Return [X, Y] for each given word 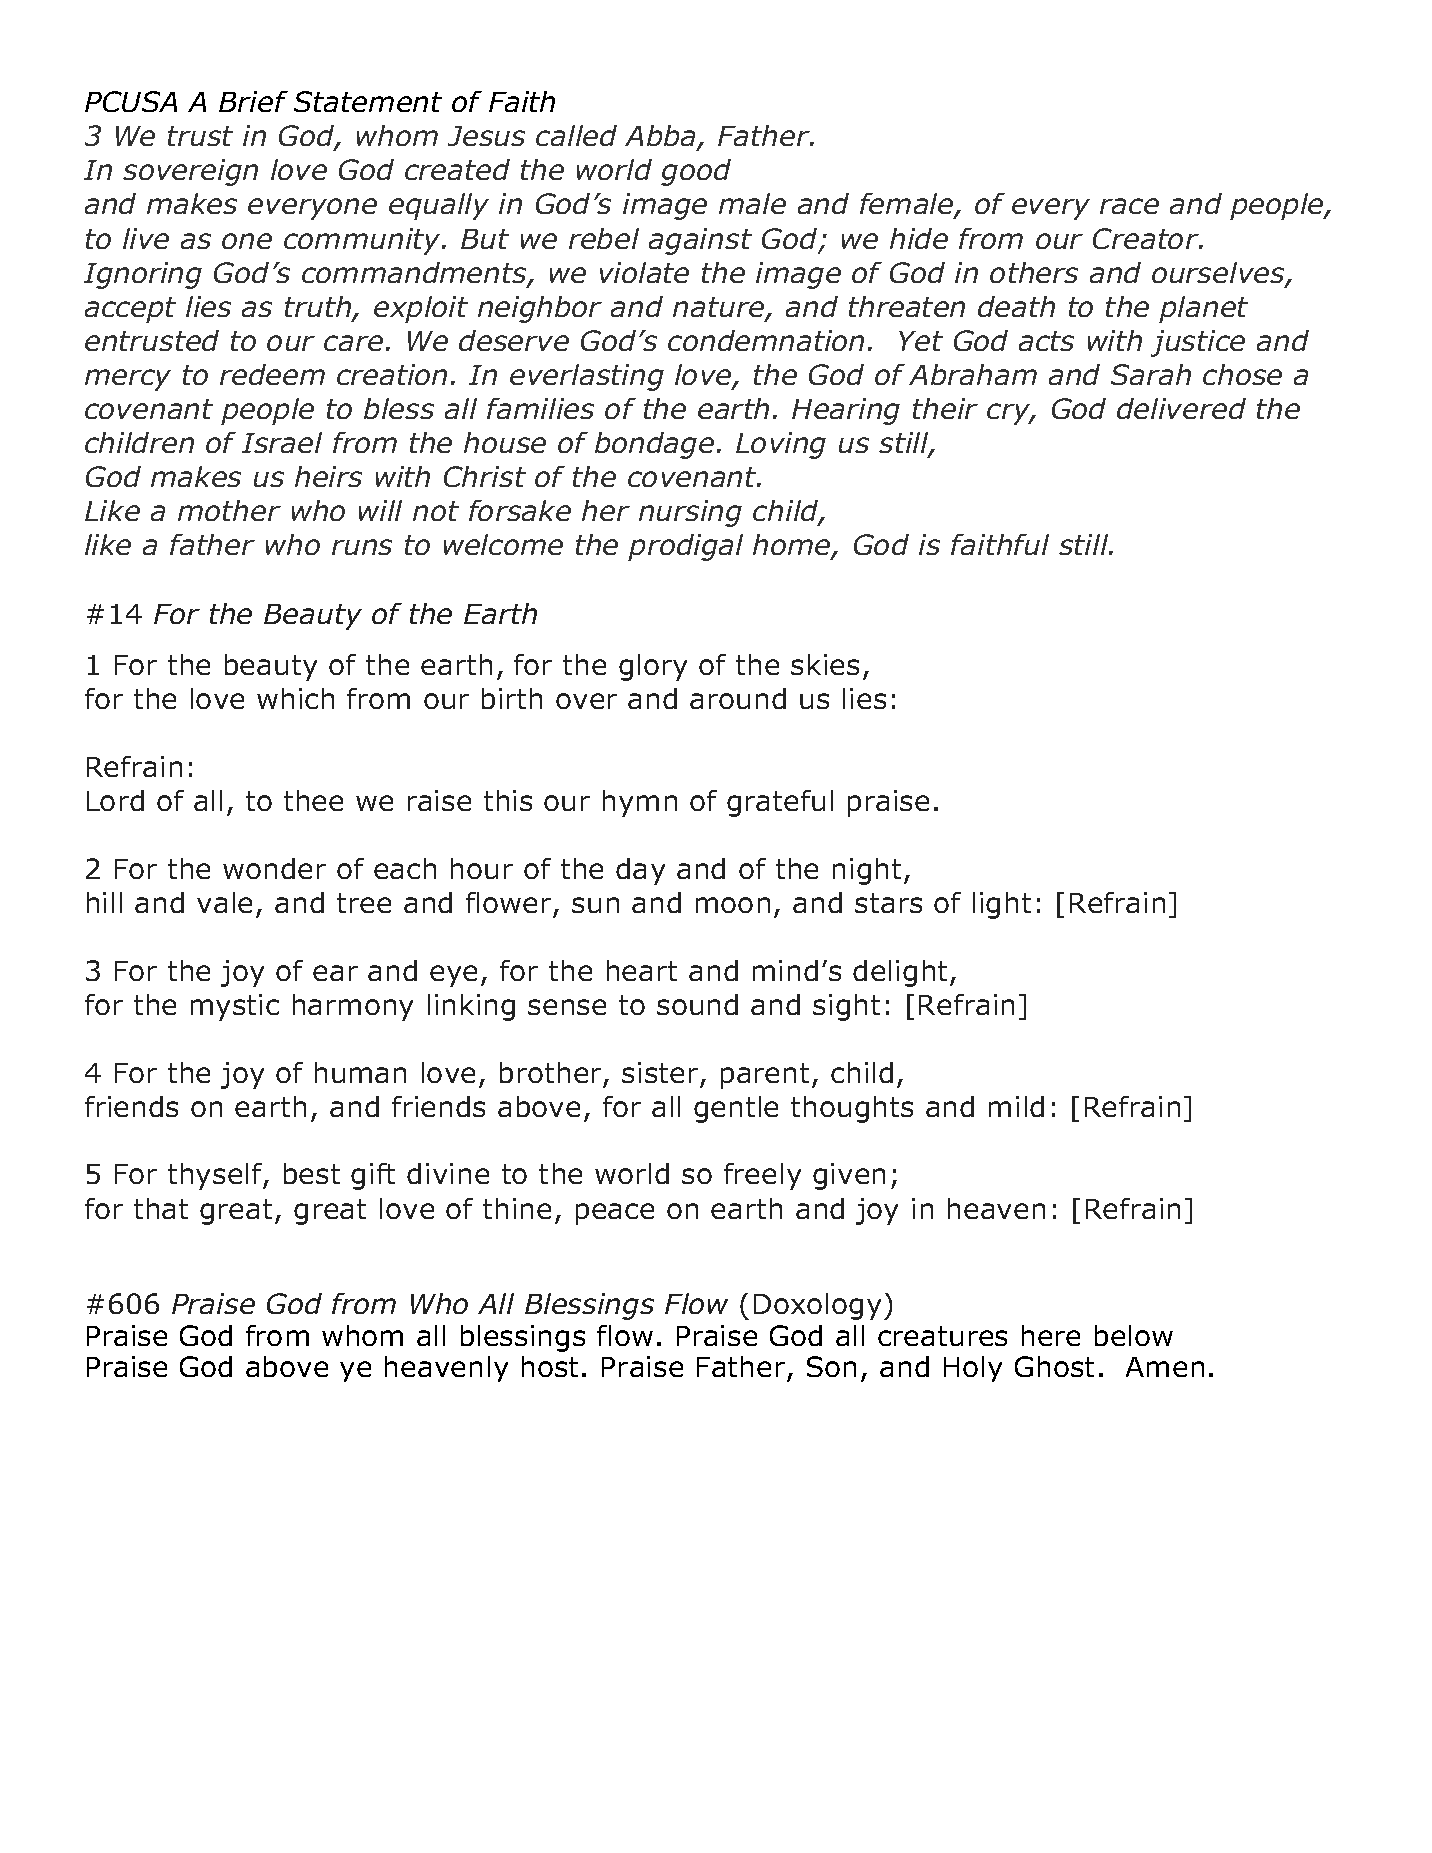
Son [831, 1366]
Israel [282, 442]
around [738, 698]
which [295, 698]
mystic [235, 1007]
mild [1016, 1106]
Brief [253, 101]
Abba [662, 137]
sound [697, 1004]
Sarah [1151, 374]
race [1129, 206]
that [161, 1208]
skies [825, 664]
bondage [654, 445]
